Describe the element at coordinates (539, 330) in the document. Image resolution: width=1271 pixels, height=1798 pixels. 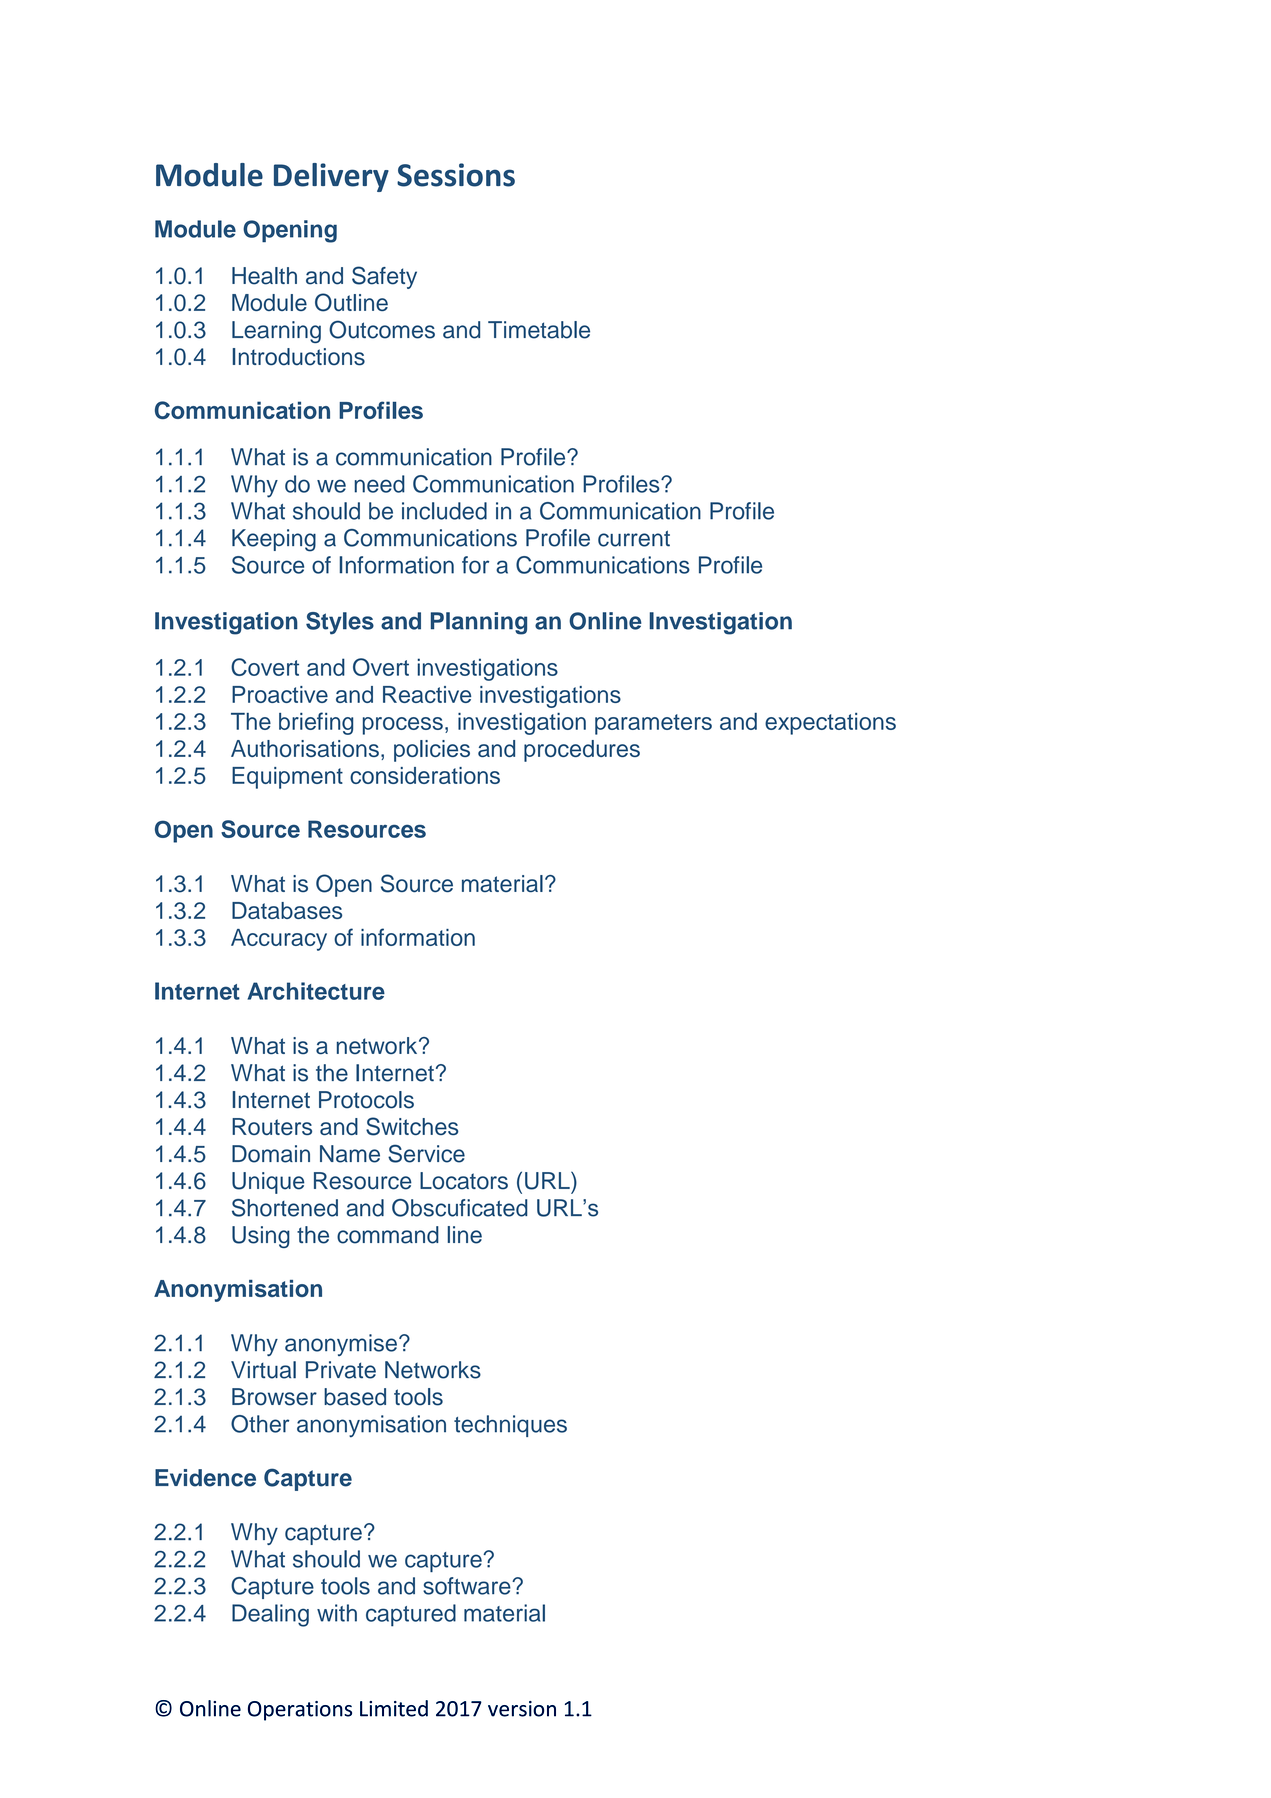
I see `Timetable` at that location.
